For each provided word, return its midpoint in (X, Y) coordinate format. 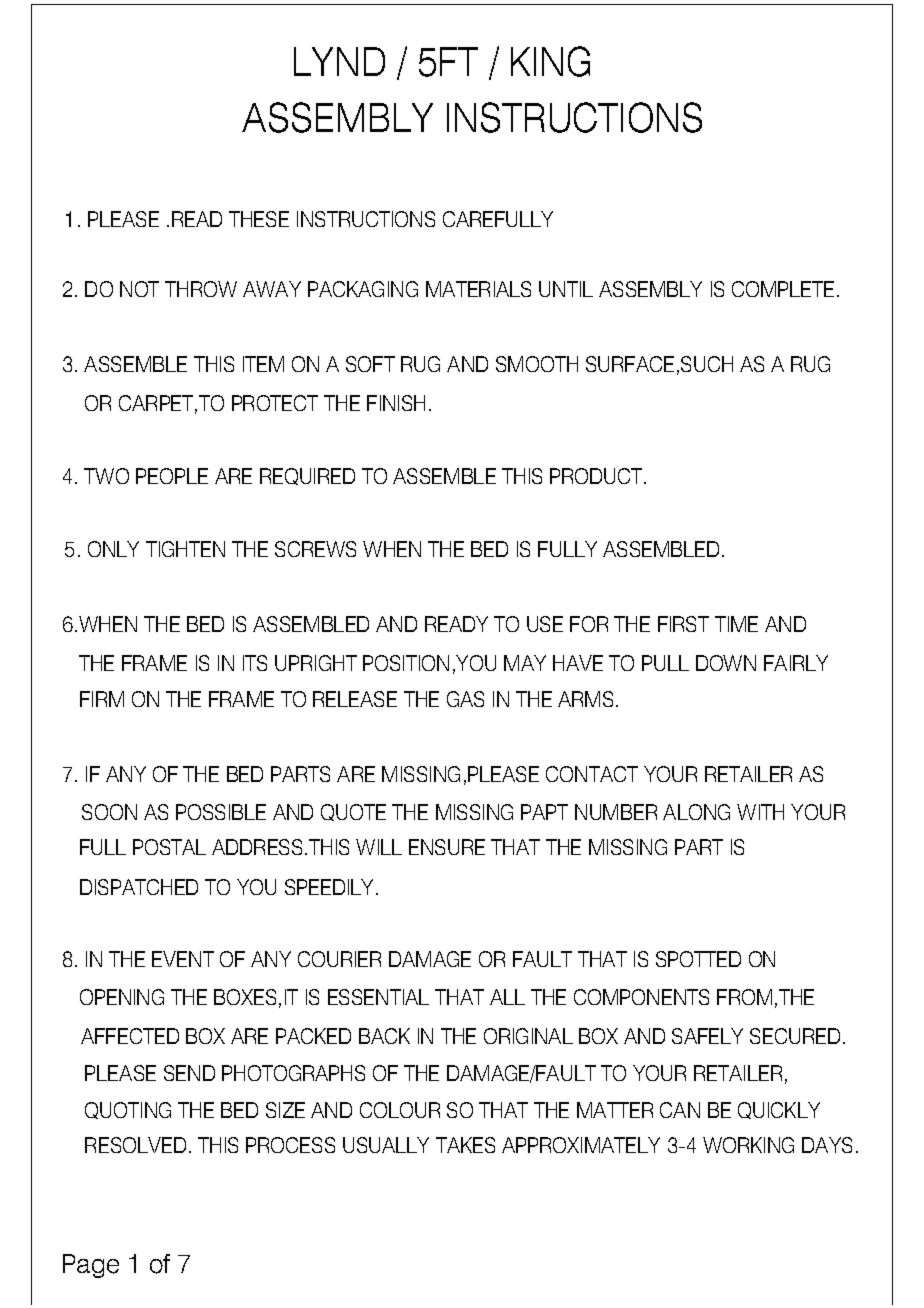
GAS (465, 699)
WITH (760, 812)
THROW (201, 289)
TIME (736, 624)
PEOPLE (172, 476)
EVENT (183, 959)
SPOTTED (698, 959)
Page (91, 1266)
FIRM (102, 699)
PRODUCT (597, 476)
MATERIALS (478, 289)
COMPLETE (783, 289)
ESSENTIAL (378, 997)
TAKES (465, 1145)
